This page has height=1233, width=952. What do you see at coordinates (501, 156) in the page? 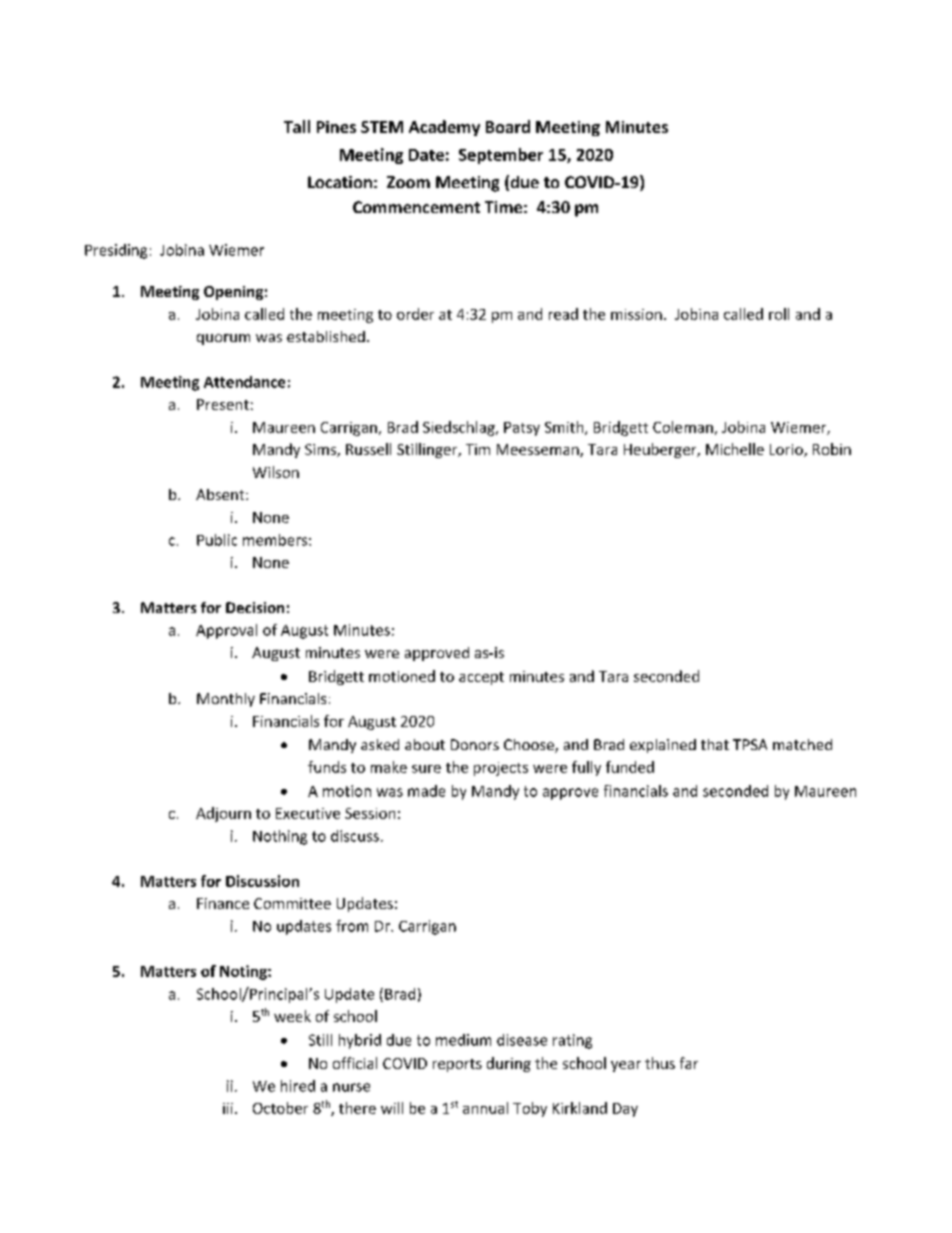
I see `September` at bounding box center [501, 156].
